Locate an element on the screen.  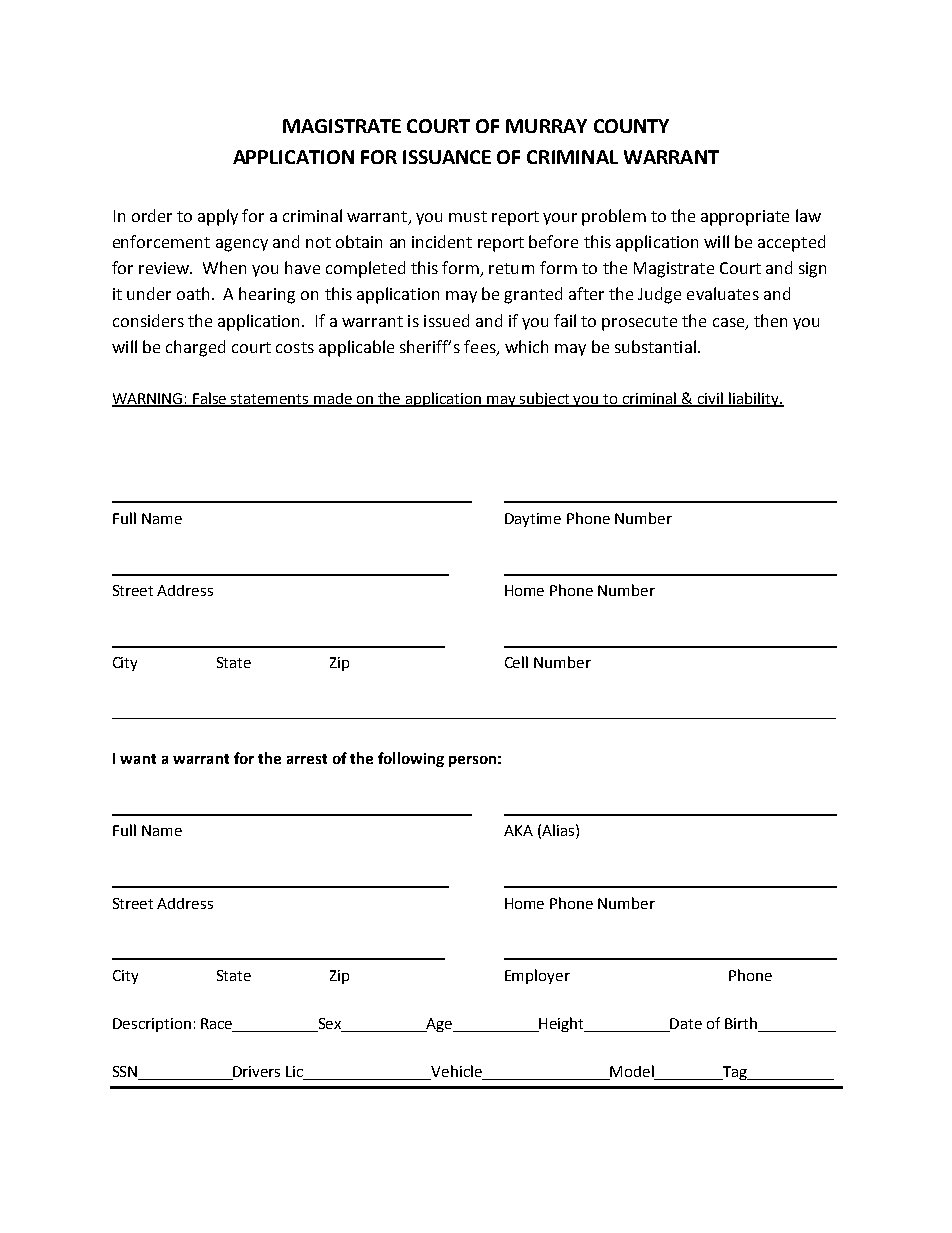
Cell is located at coordinates (516, 662).
